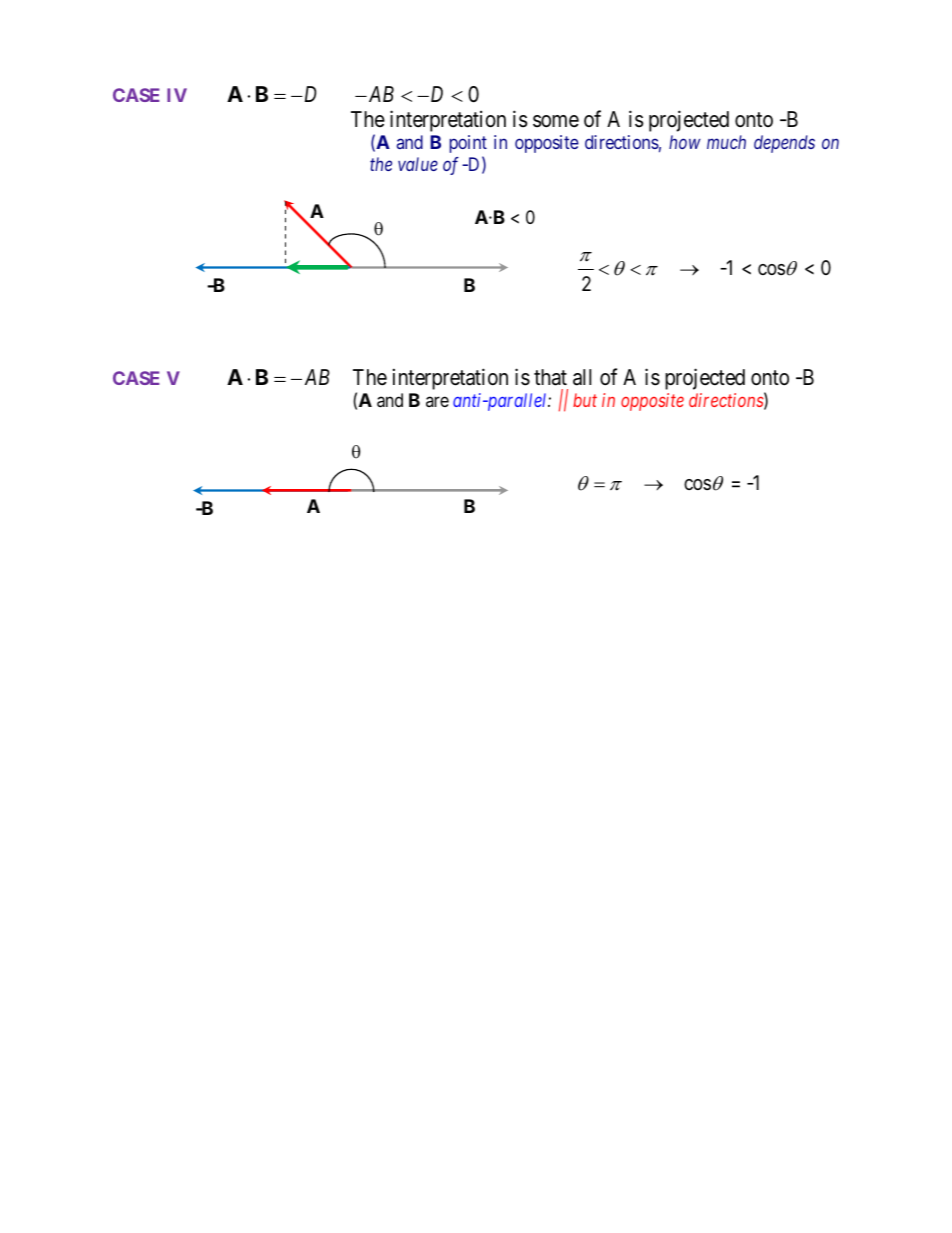 Image resolution: width=952 pixels, height=1233 pixels. Describe the element at coordinates (556, 121) in the screenshot. I see `some` at that location.
